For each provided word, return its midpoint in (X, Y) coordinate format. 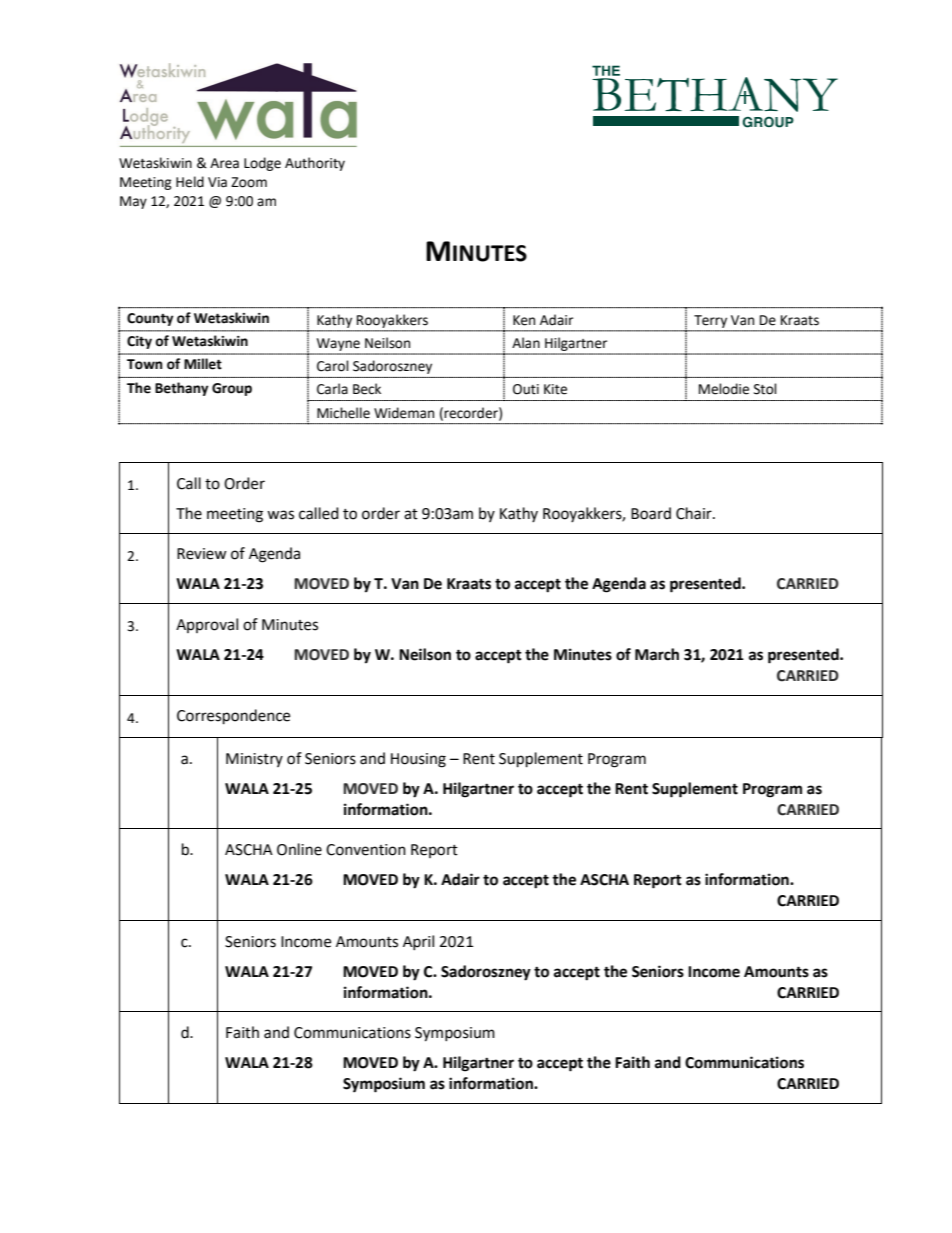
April (418, 942)
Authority (315, 164)
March (657, 654)
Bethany (182, 389)
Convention (366, 850)
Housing (418, 760)
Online (299, 849)
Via (217, 182)
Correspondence (233, 717)
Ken (524, 320)
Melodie (724, 389)
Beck (367, 389)
